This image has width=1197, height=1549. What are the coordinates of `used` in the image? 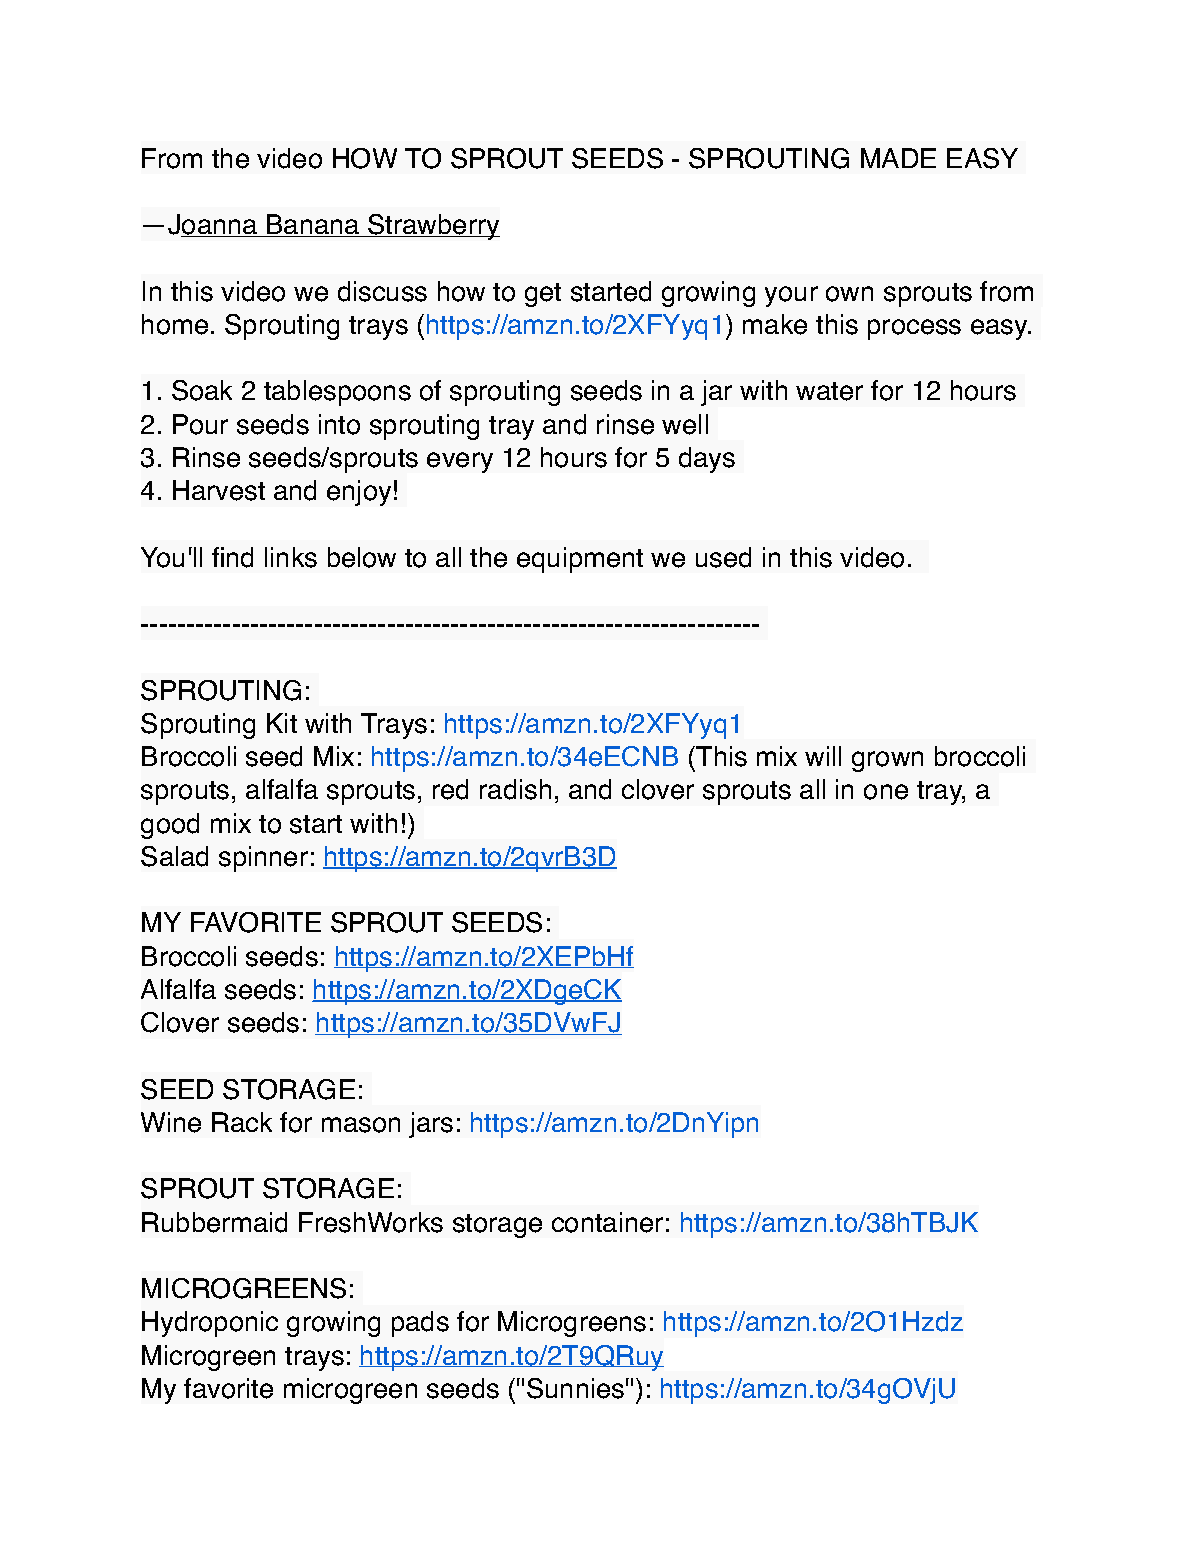 It's located at (723, 557).
